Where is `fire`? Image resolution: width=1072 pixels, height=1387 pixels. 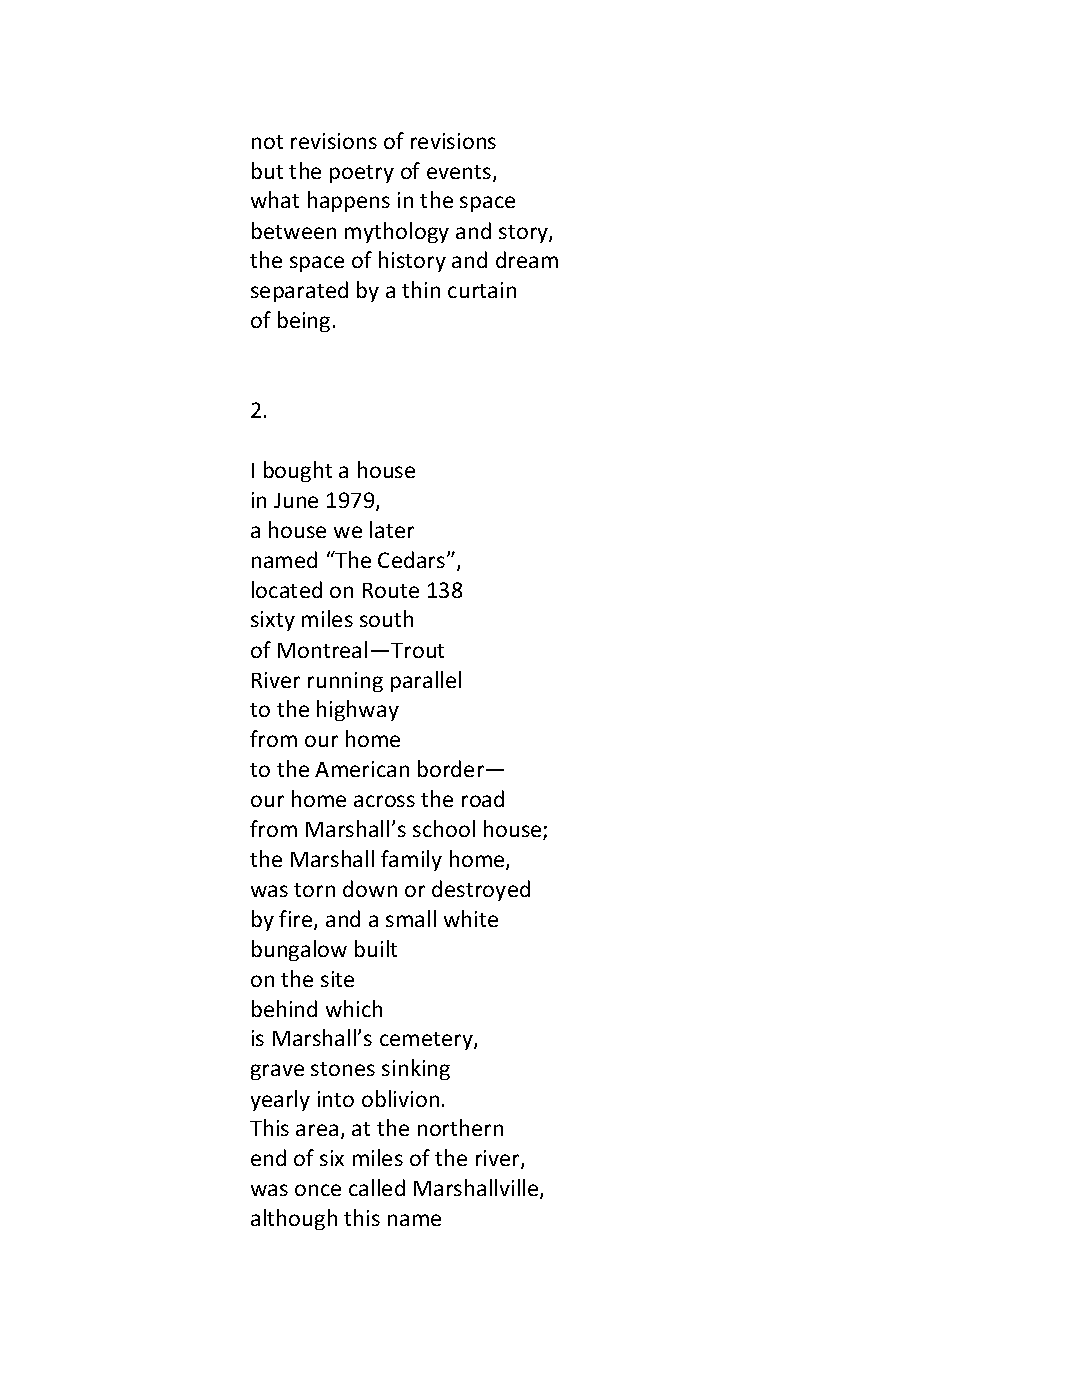 fire is located at coordinates (297, 920).
